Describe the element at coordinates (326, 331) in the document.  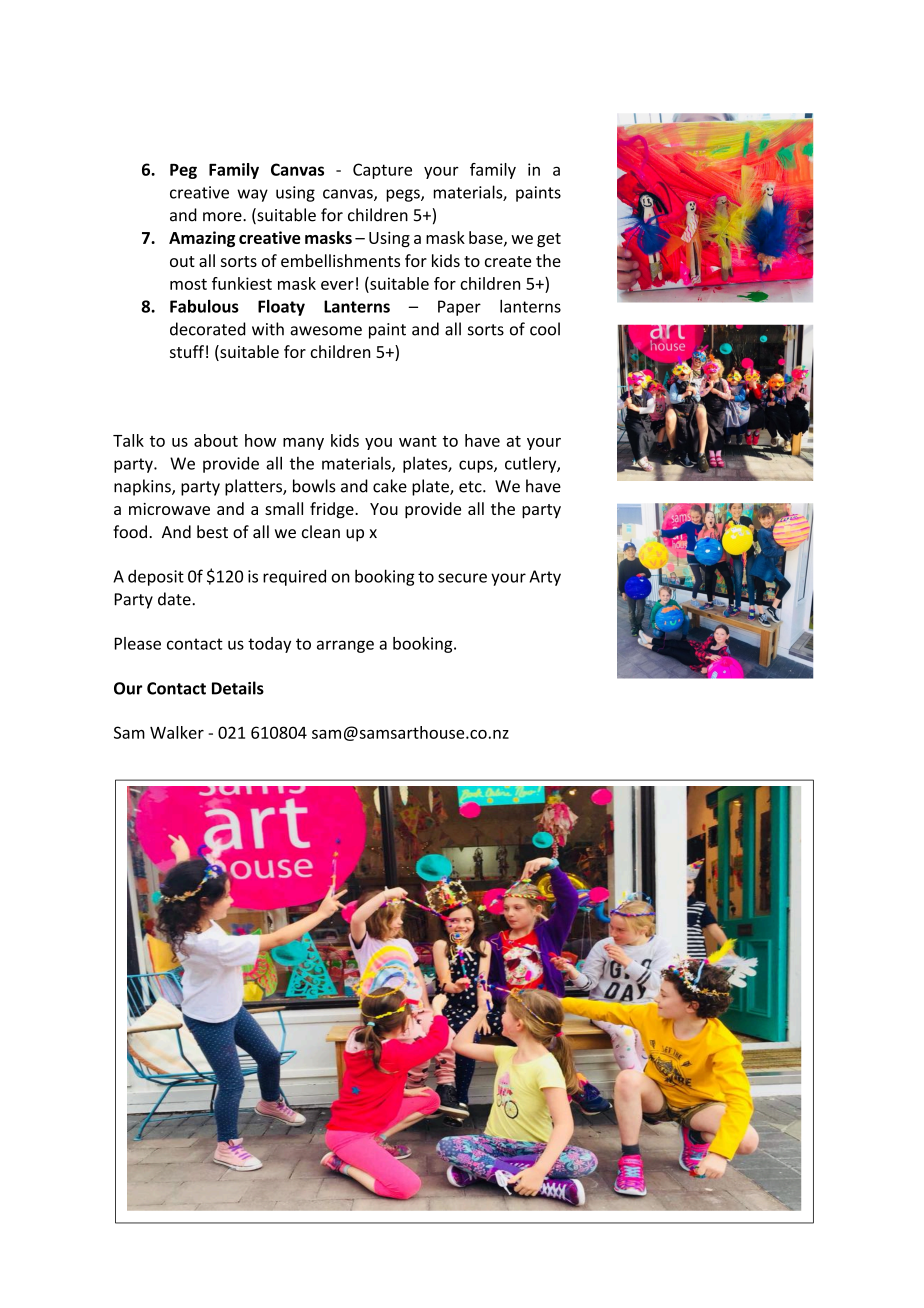
I see `awesome` at that location.
